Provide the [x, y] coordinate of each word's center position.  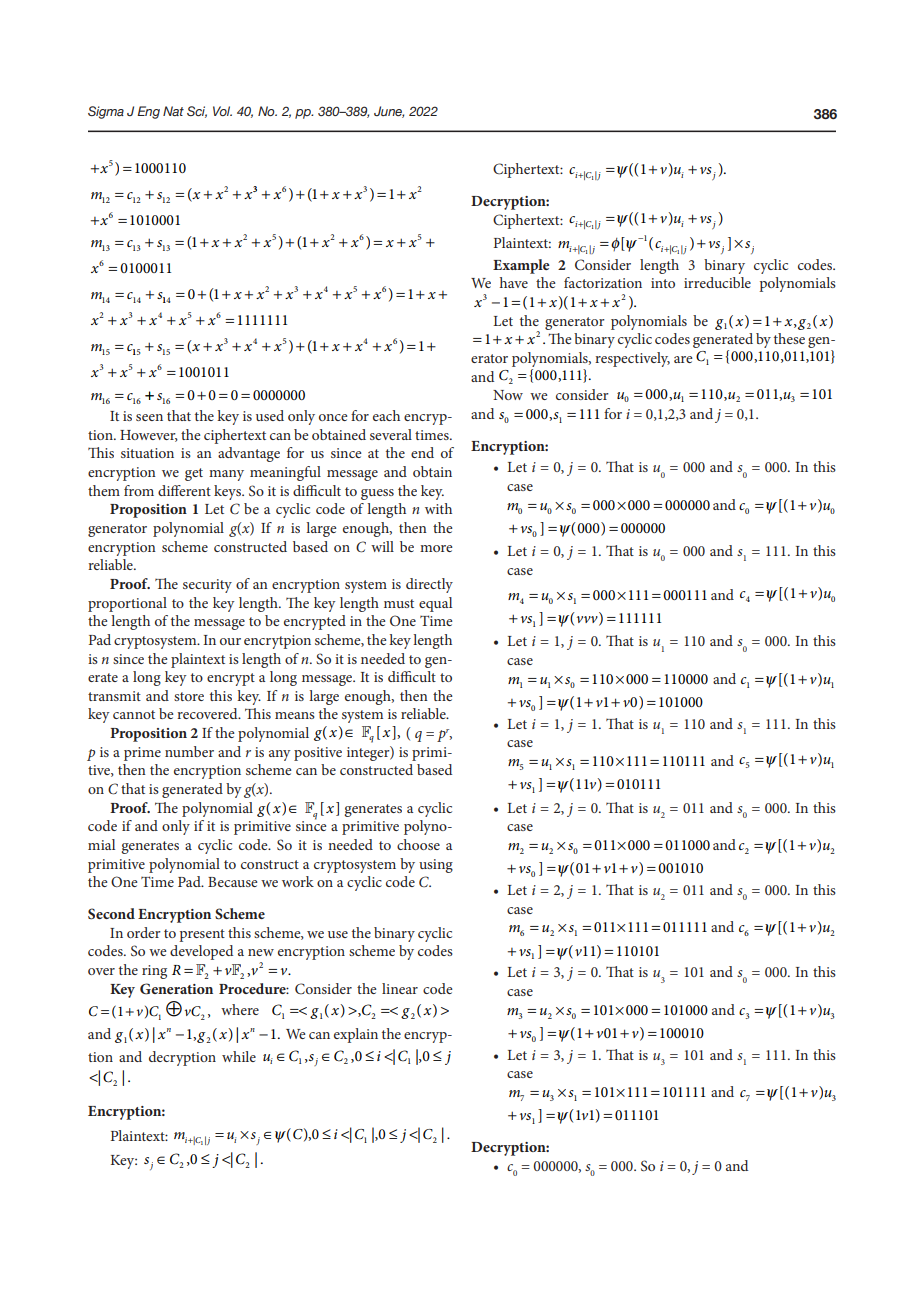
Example [521, 266]
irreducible [717, 282]
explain [356, 1035]
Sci [197, 112]
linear [400, 988]
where [240, 1009]
